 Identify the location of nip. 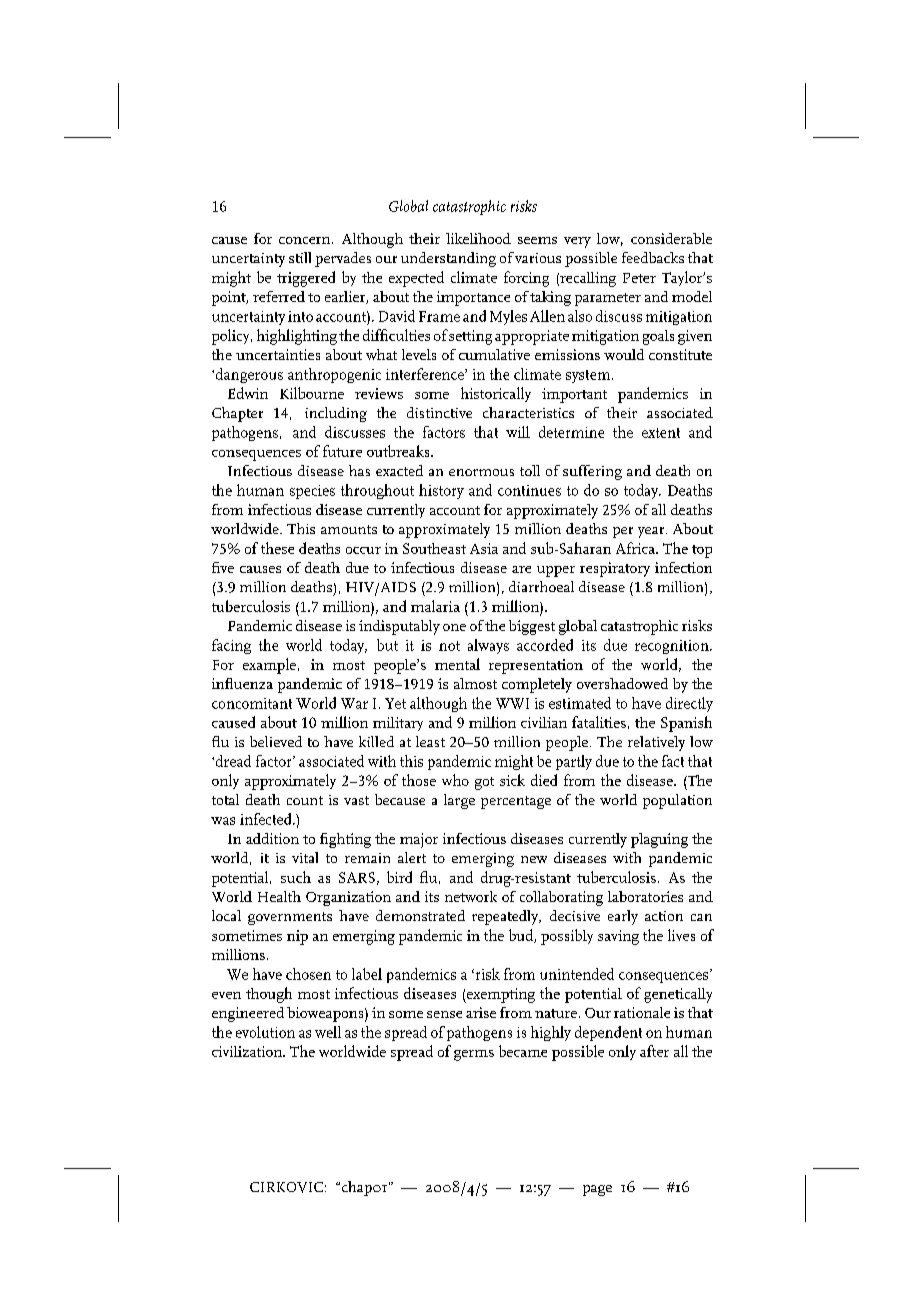
(297, 937).
